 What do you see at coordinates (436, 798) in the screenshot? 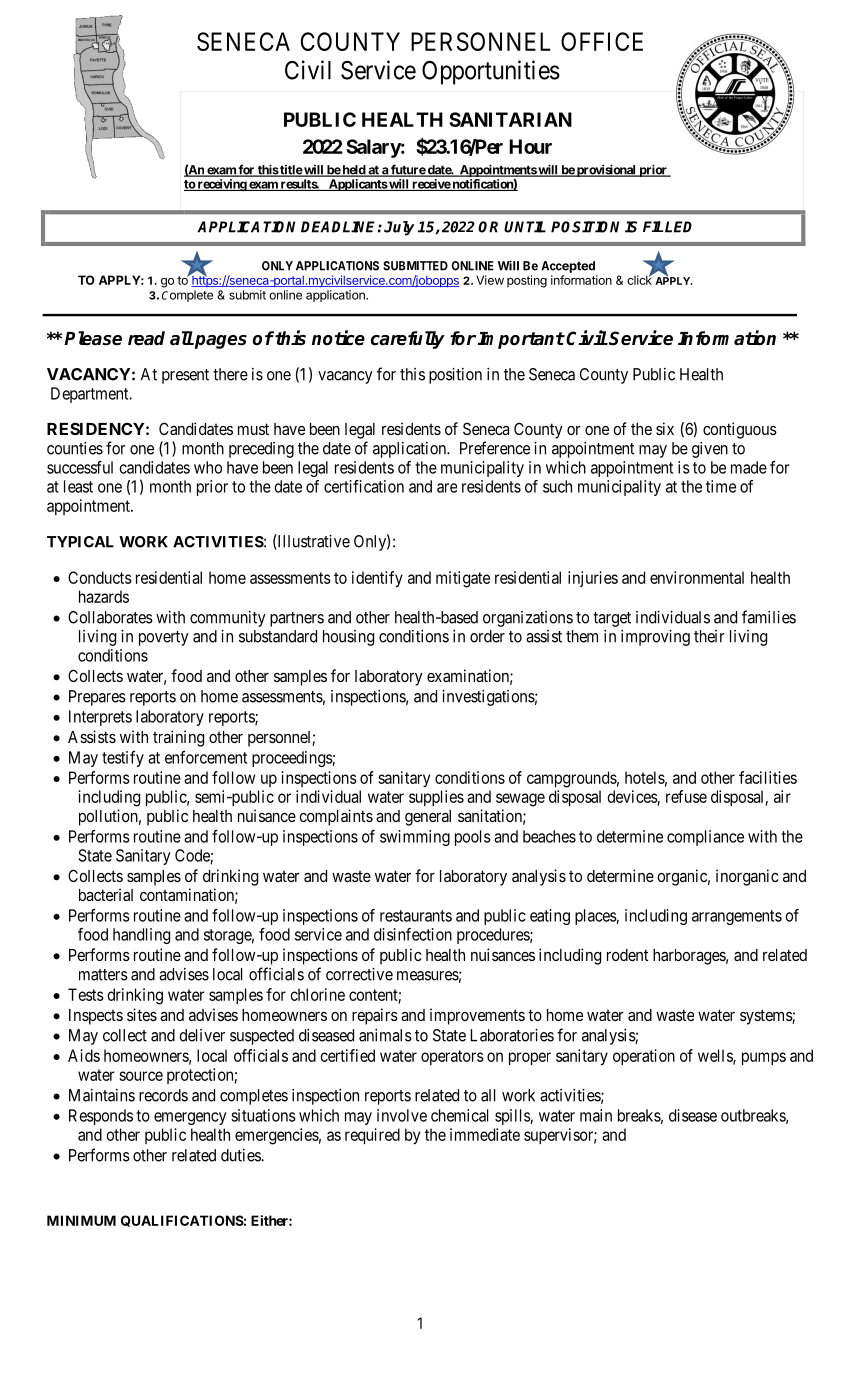
I see `supplies` at bounding box center [436, 798].
